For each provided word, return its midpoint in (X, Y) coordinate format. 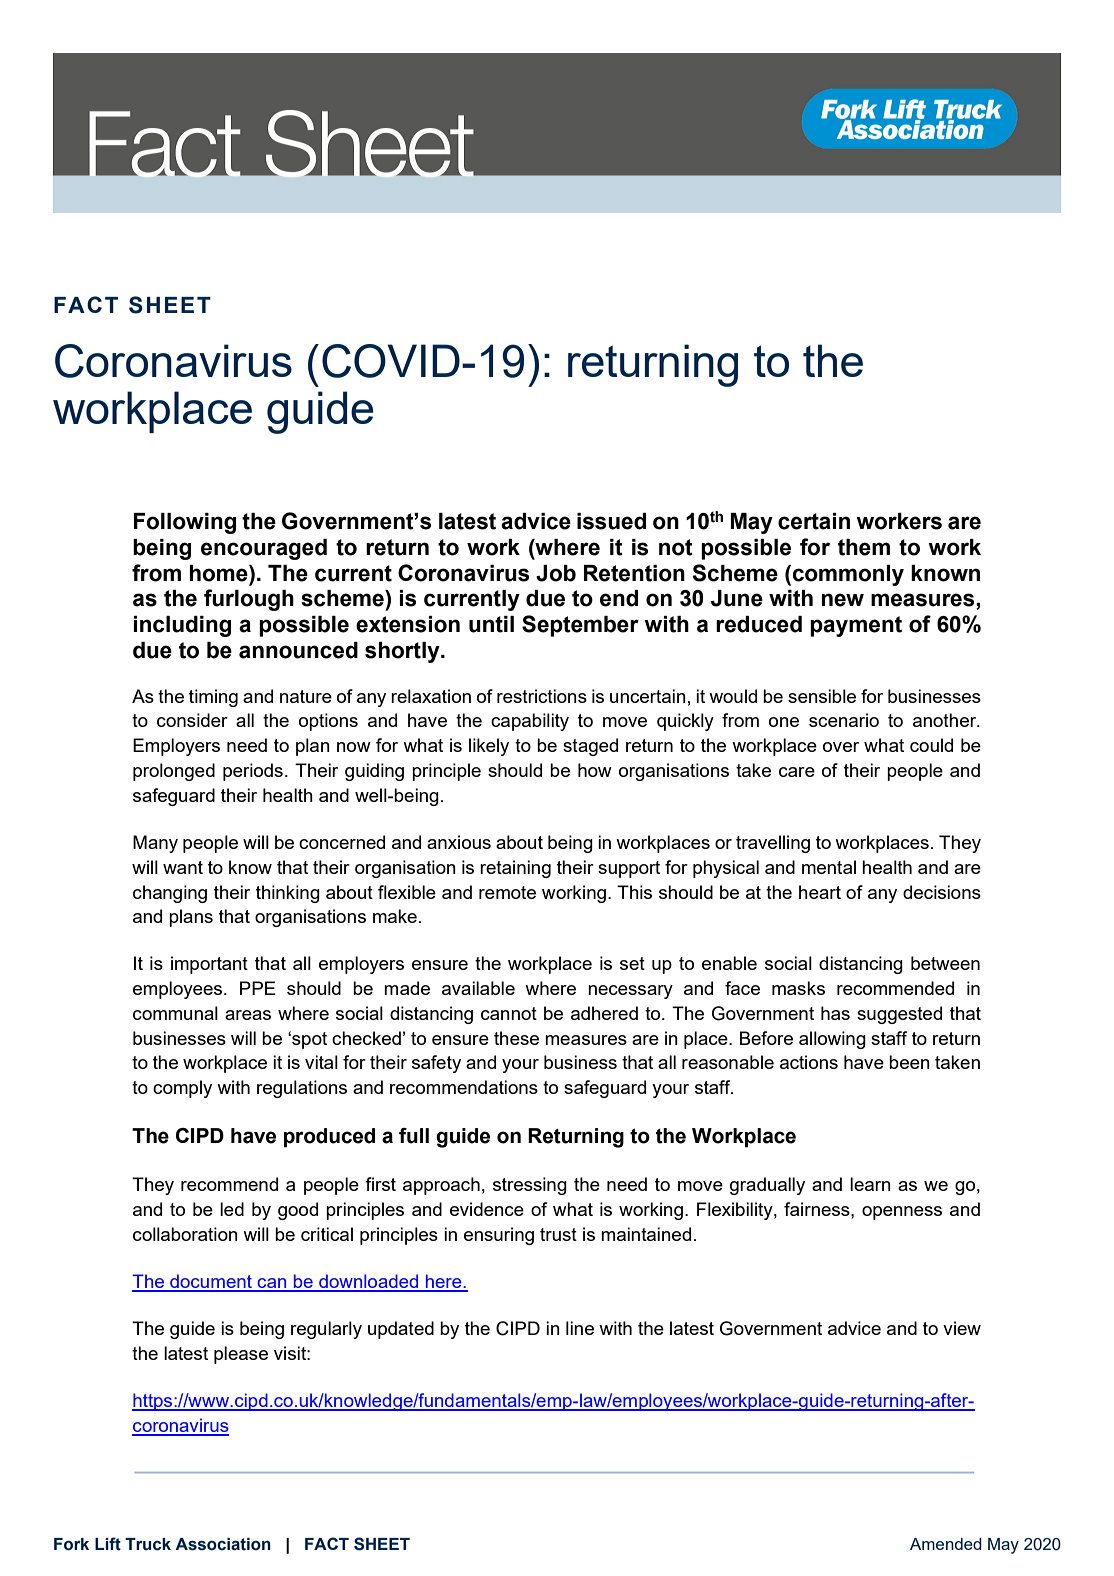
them (864, 547)
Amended (946, 1544)
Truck (148, 1544)
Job (556, 573)
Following (185, 523)
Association (223, 1544)
